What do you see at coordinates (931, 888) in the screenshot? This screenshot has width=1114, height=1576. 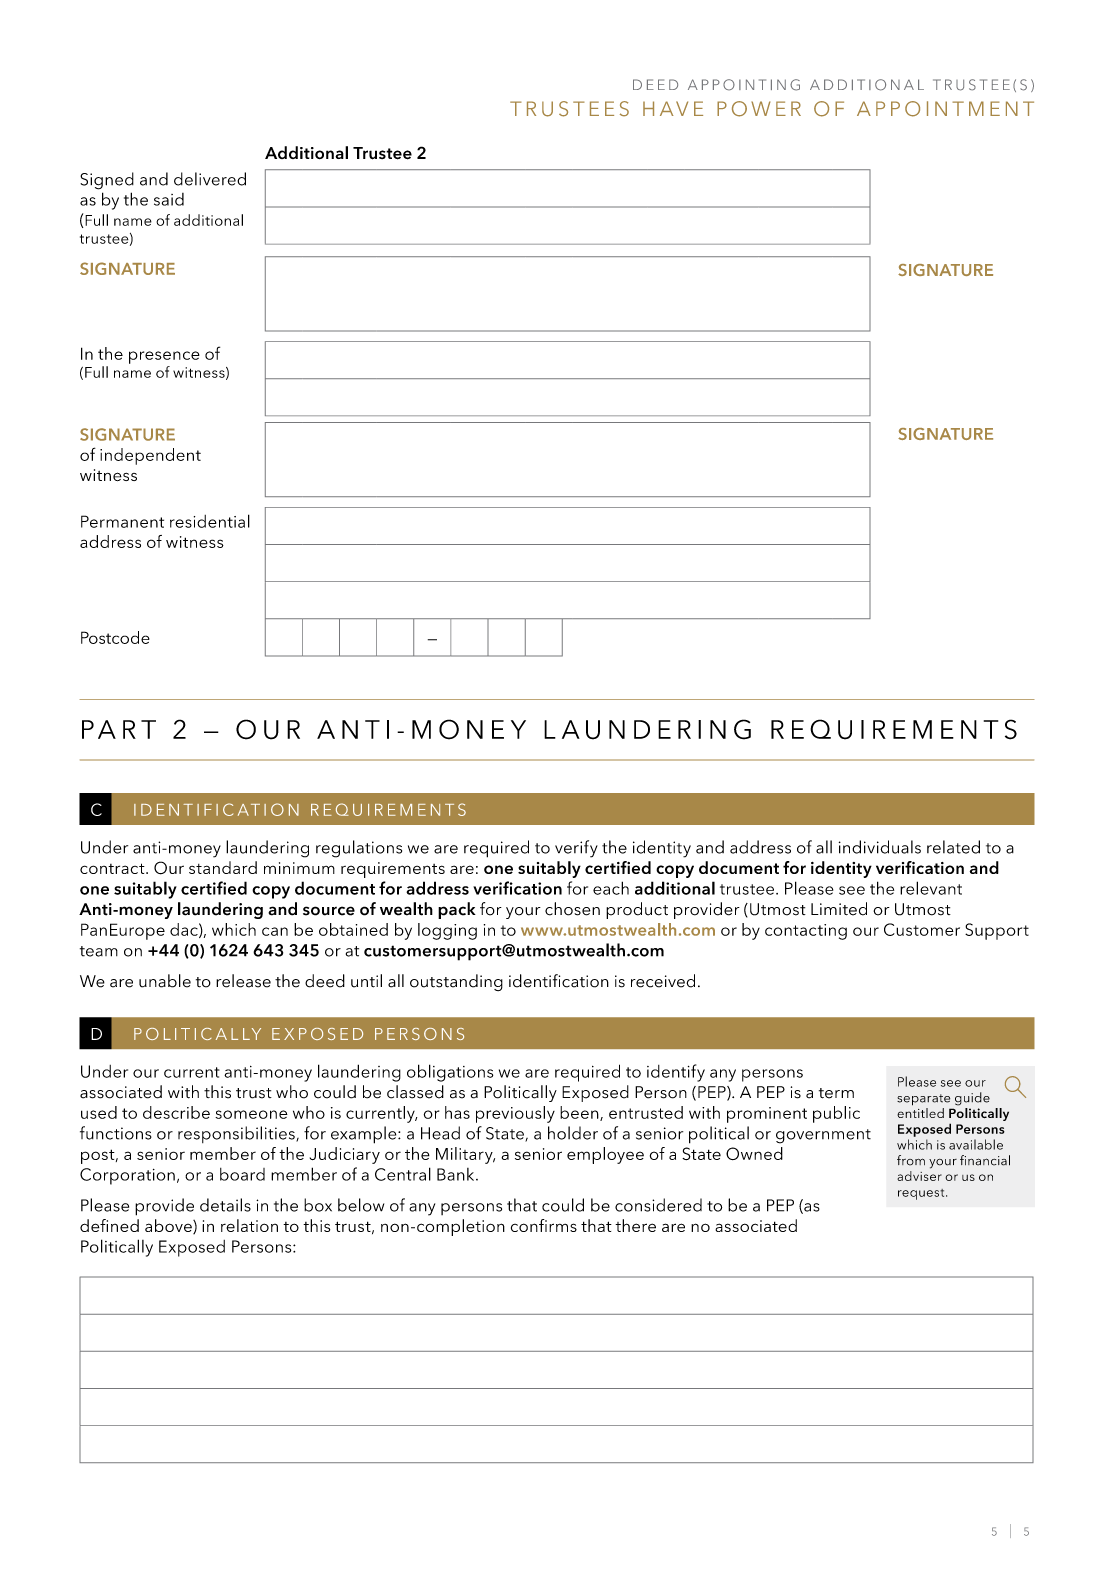 I see `relevant` at bounding box center [931, 888].
